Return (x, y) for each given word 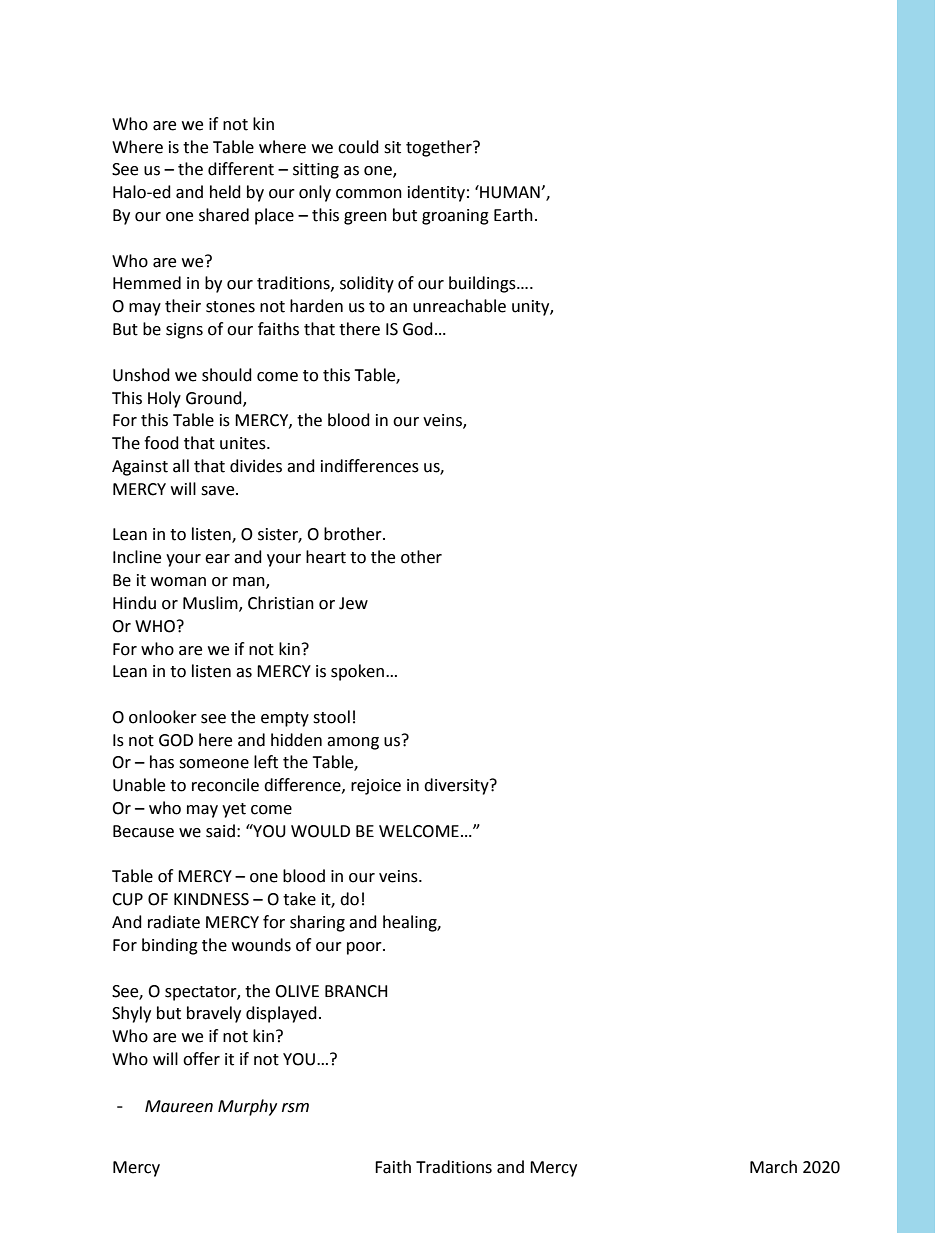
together (440, 148)
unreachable (459, 306)
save (219, 491)
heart (326, 557)
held (225, 192)
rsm (295, 1108)
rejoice (376, 787)
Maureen (179, 1106)
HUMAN (510, 192)
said (220, 831)
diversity (457, 786)
